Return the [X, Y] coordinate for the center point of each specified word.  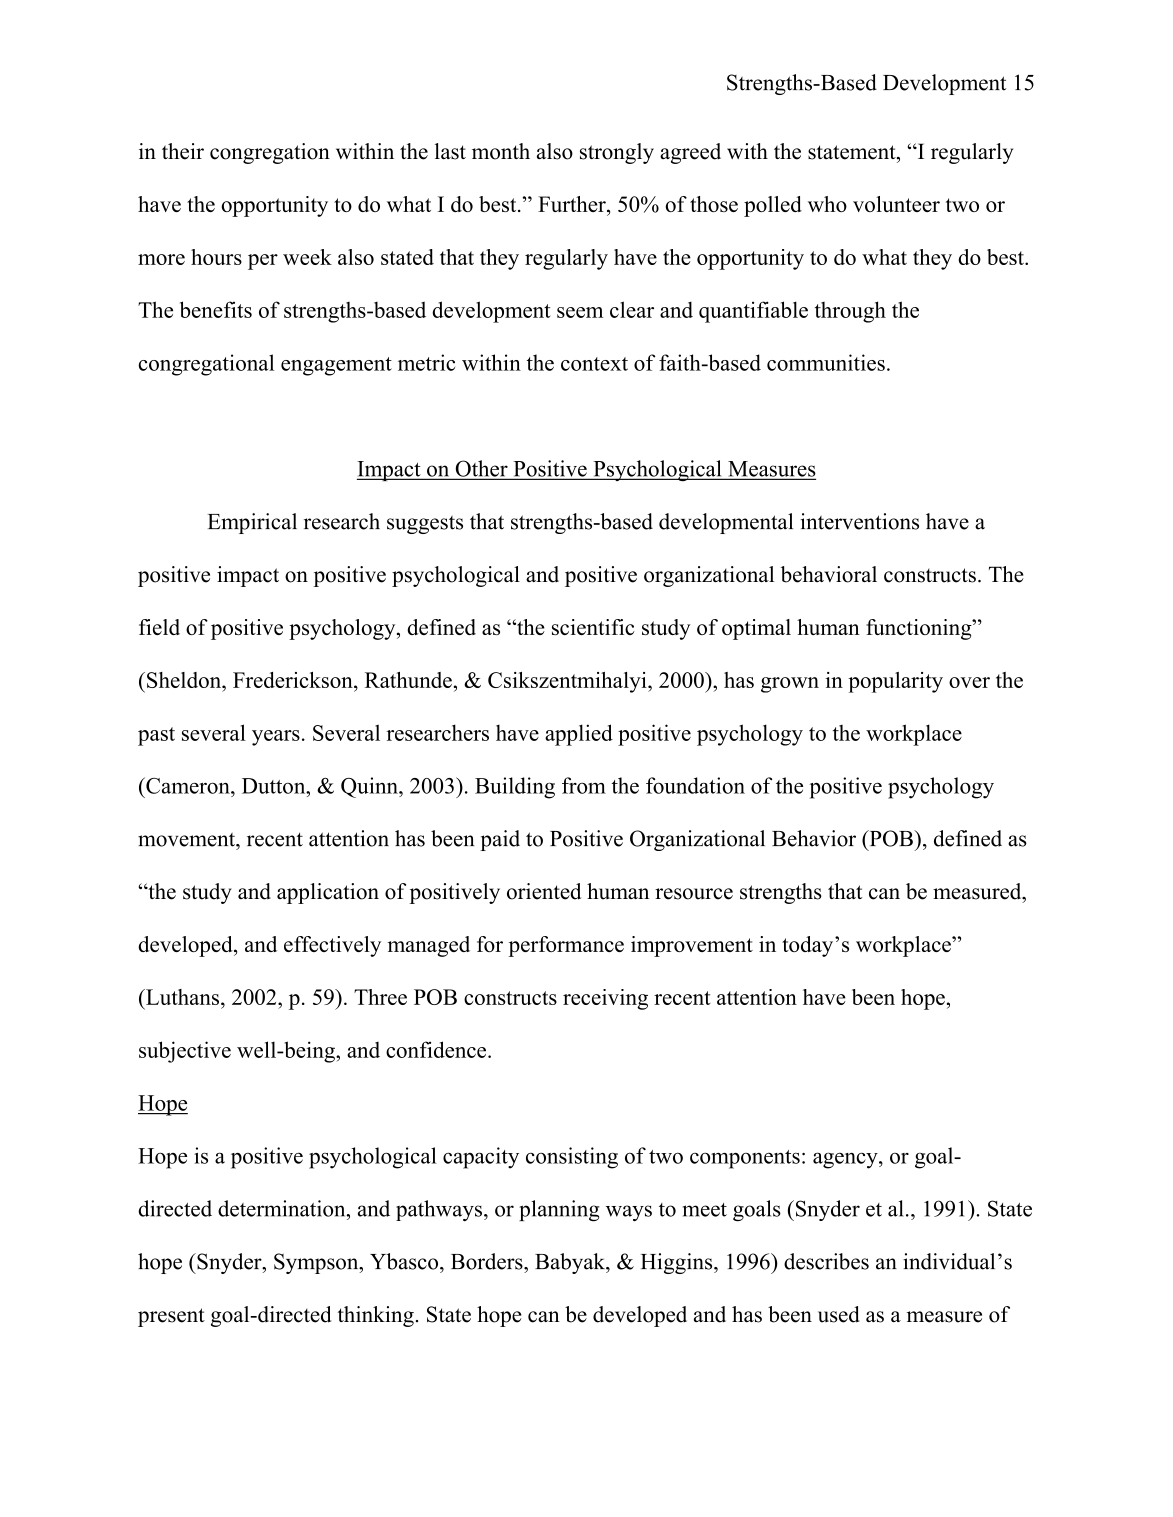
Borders [488, 1261]
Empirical [252, 523]
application [328, 893]
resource [694, 894]
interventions [860, 521]
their [183, 151]
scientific [593, 627]
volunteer [896, 204]
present [171, 1317]
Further [573, 204]
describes [826, 1261]
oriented [544, 891]
